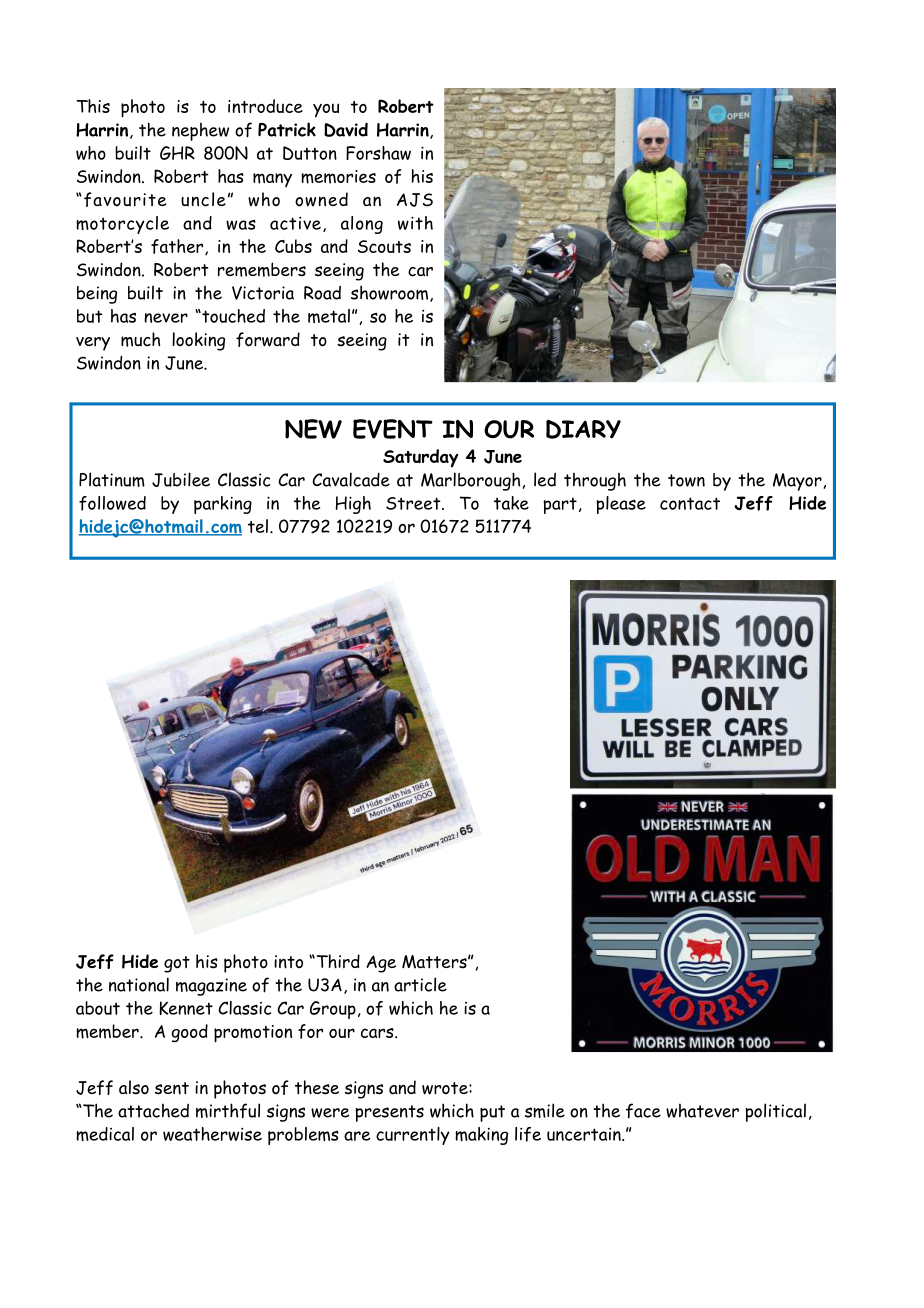 This document has height=1308, width=924. Describe the element at coordinates (393, 429) in the document. I see `EVENT` at that location.
